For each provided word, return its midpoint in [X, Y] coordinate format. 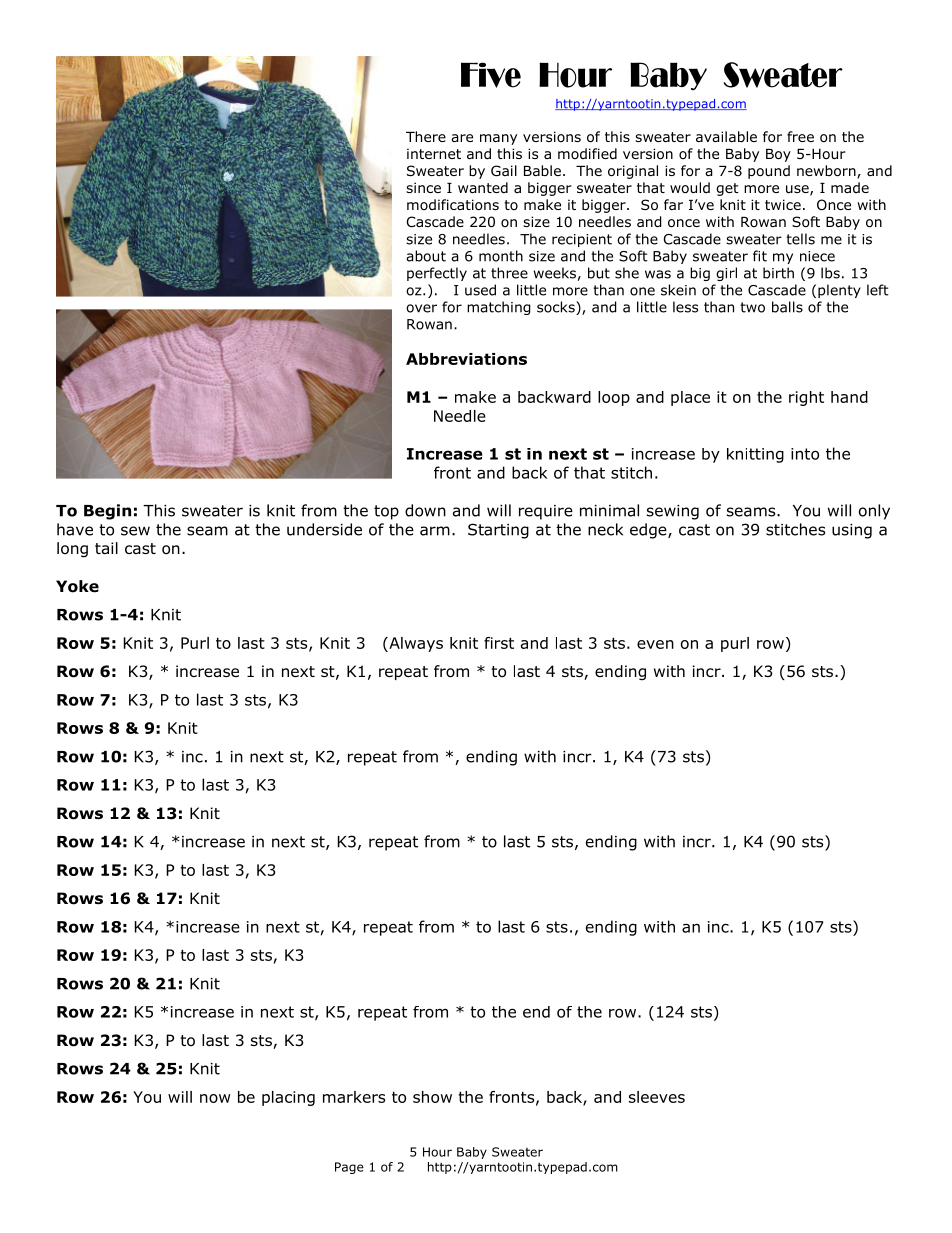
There [426, 136]
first [499, 643]
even [655, 644]
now [215, 1098]
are [462, 138]
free [800, 136]
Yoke [77, 586]
